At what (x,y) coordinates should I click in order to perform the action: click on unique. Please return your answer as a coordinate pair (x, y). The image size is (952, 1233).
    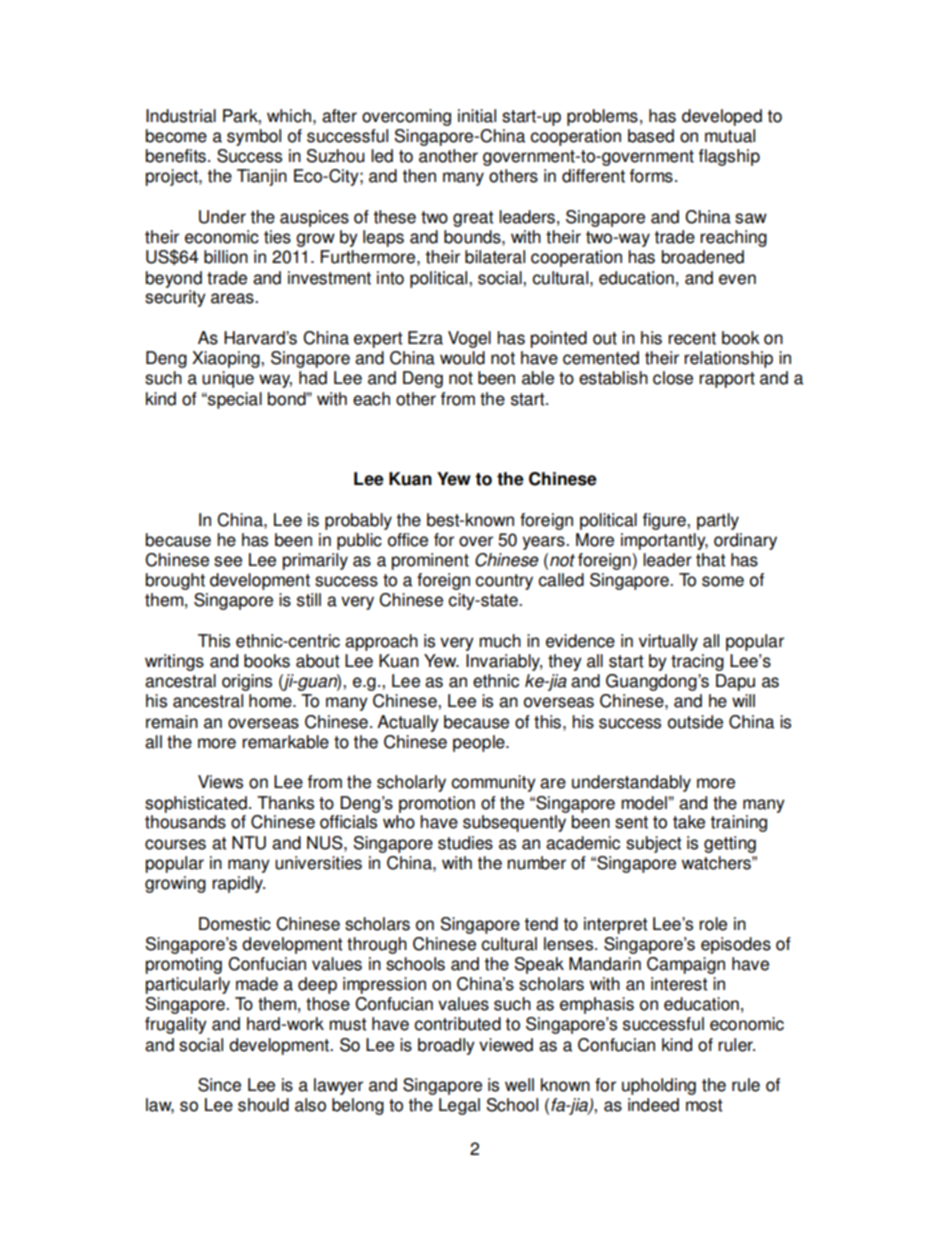
    Looking at the image, I should click on (228, 379).
